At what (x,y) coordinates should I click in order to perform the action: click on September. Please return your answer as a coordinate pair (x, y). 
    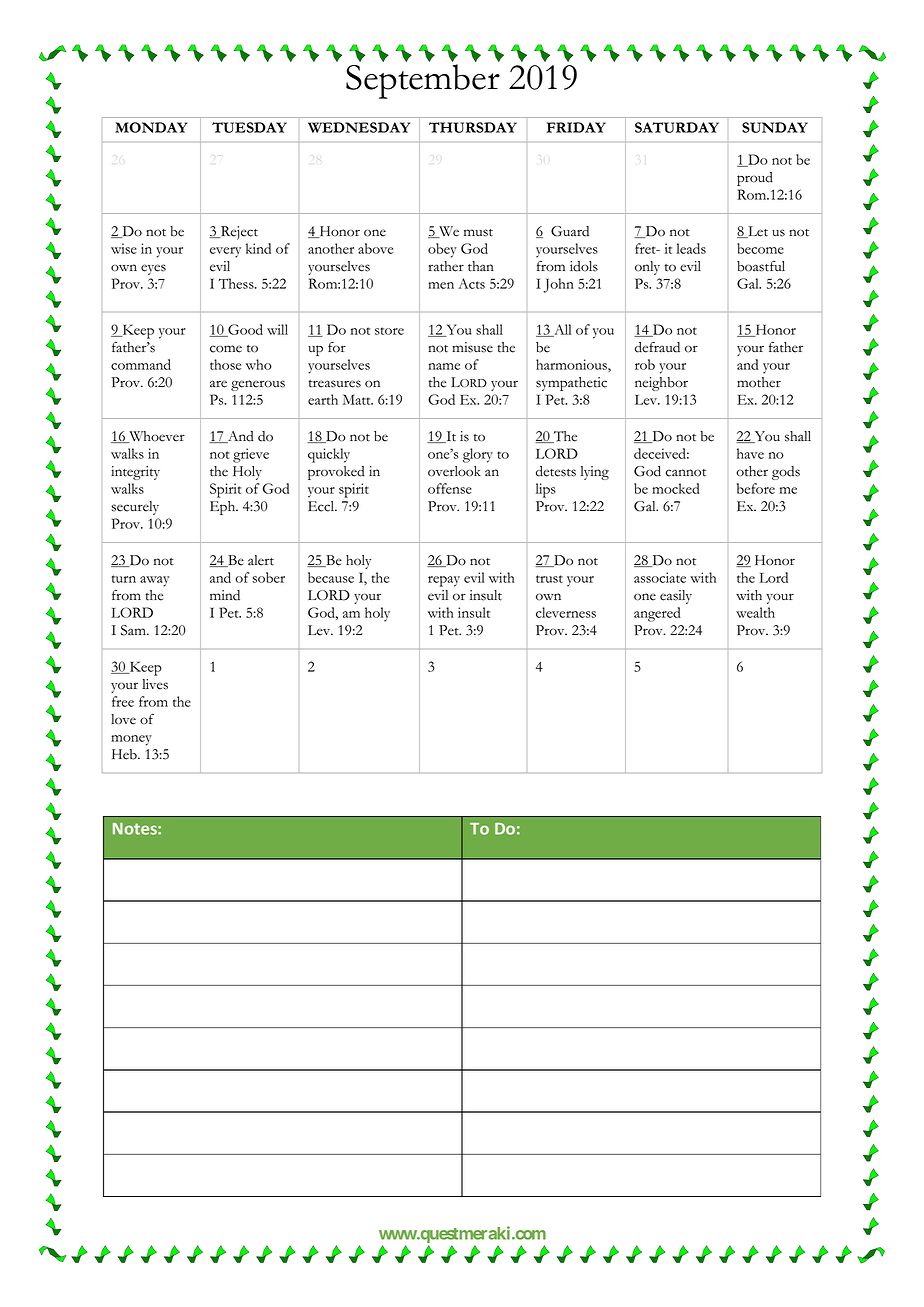
    Looking at the image, I should click on (423, 81).
